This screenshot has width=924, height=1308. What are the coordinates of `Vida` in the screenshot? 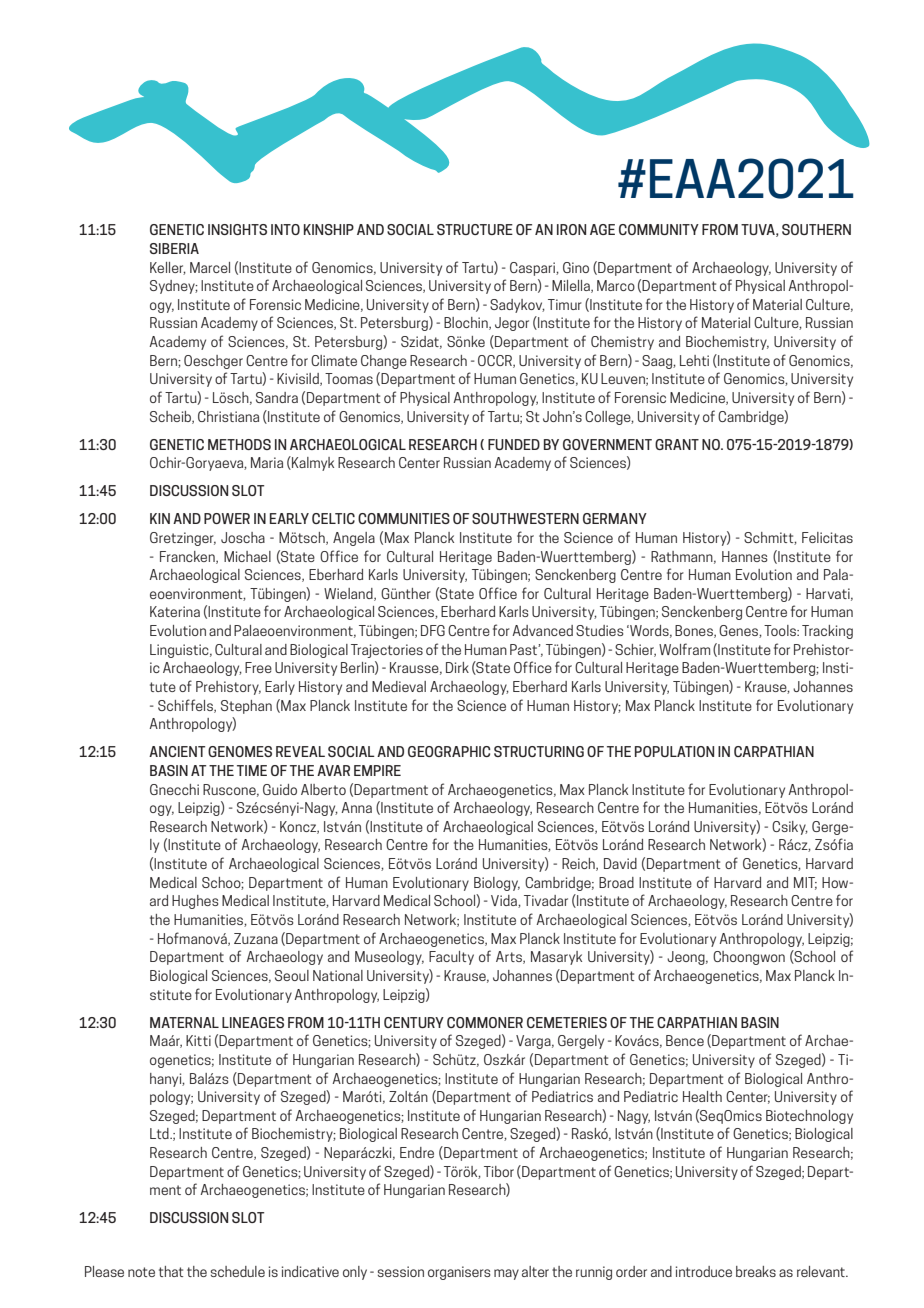 It's located at (505, 901).
